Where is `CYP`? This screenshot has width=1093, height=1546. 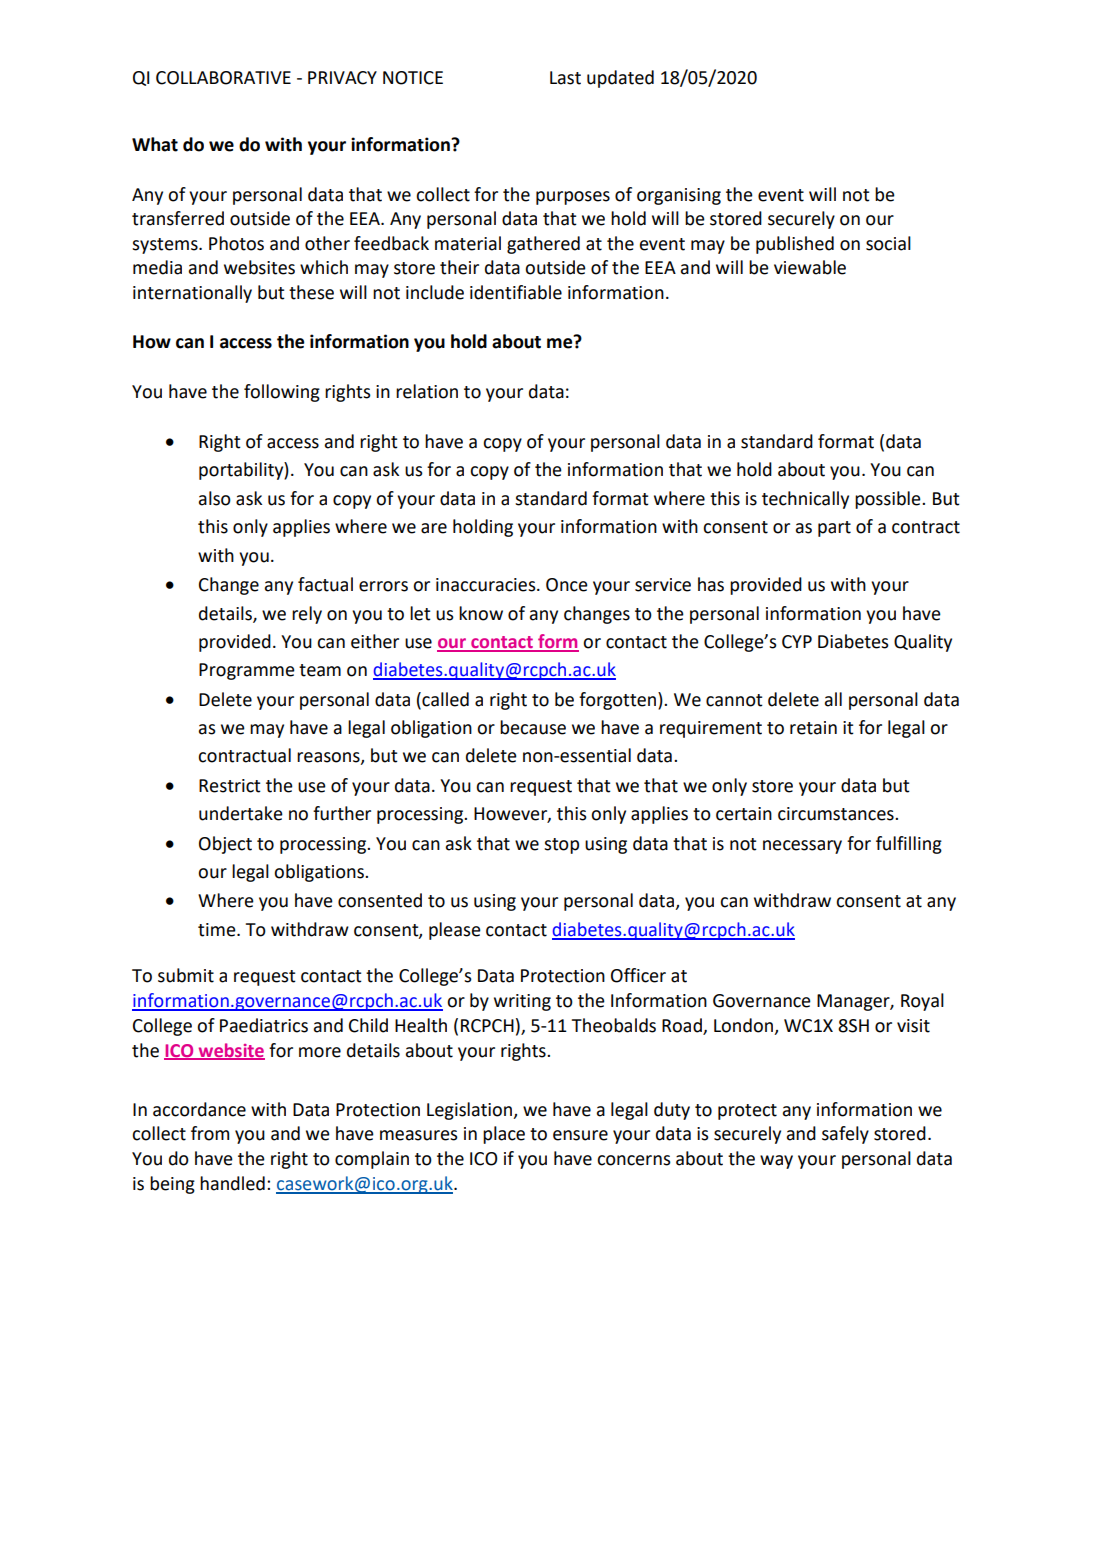 CYP is located at coordinates (797, 642).
